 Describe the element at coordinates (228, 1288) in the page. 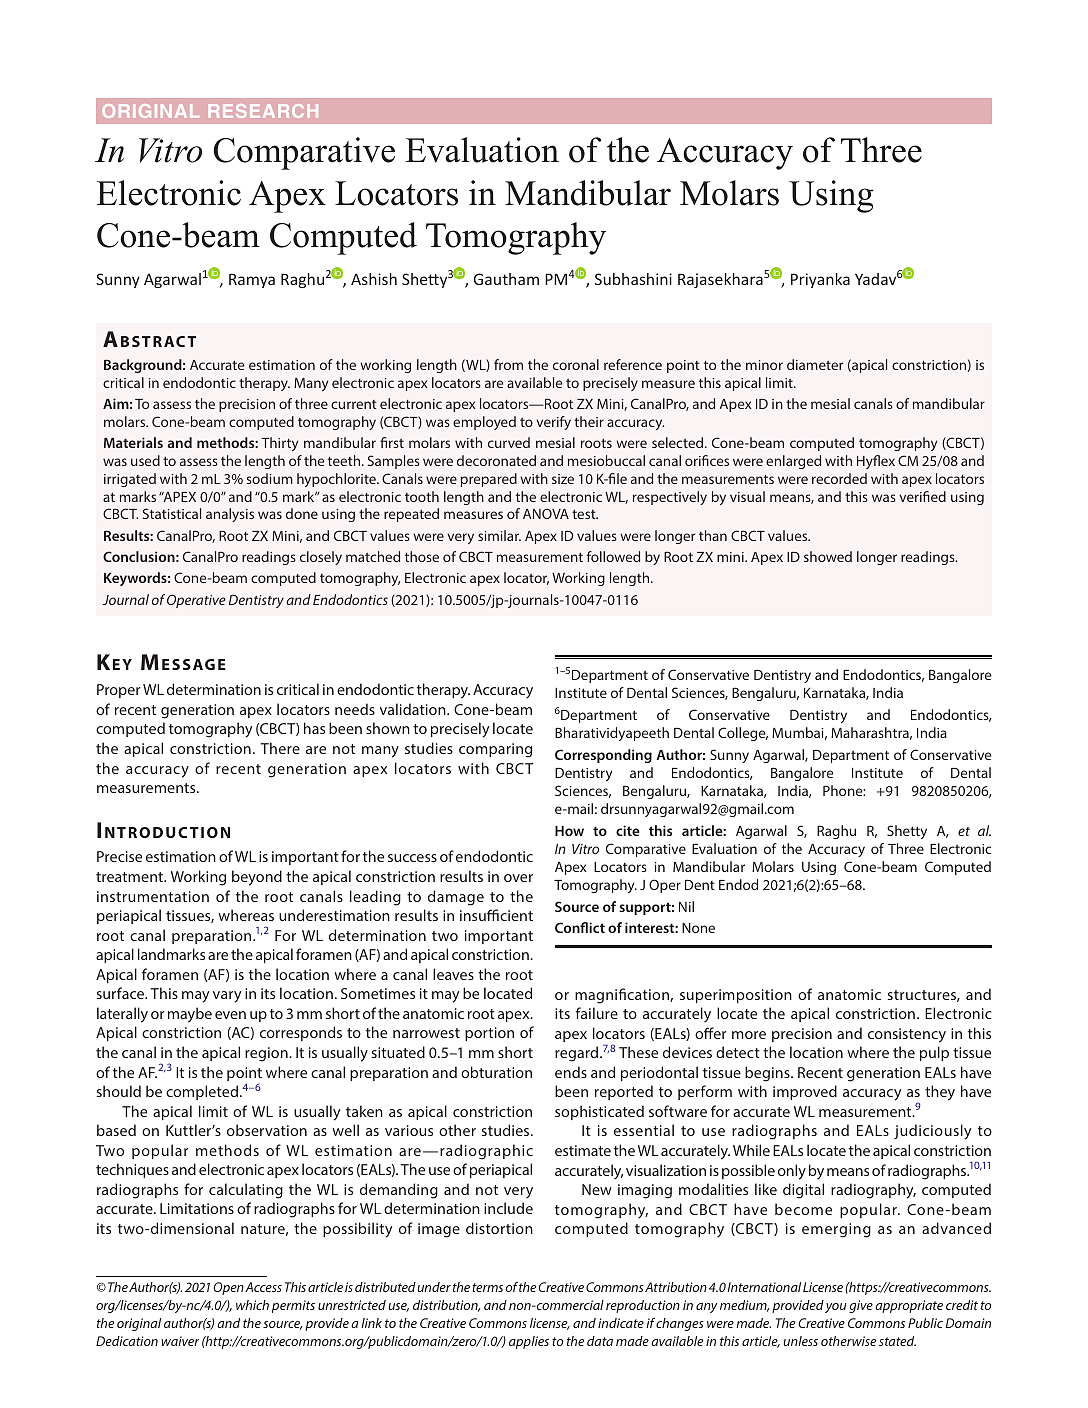

I see `Open` at that location.
